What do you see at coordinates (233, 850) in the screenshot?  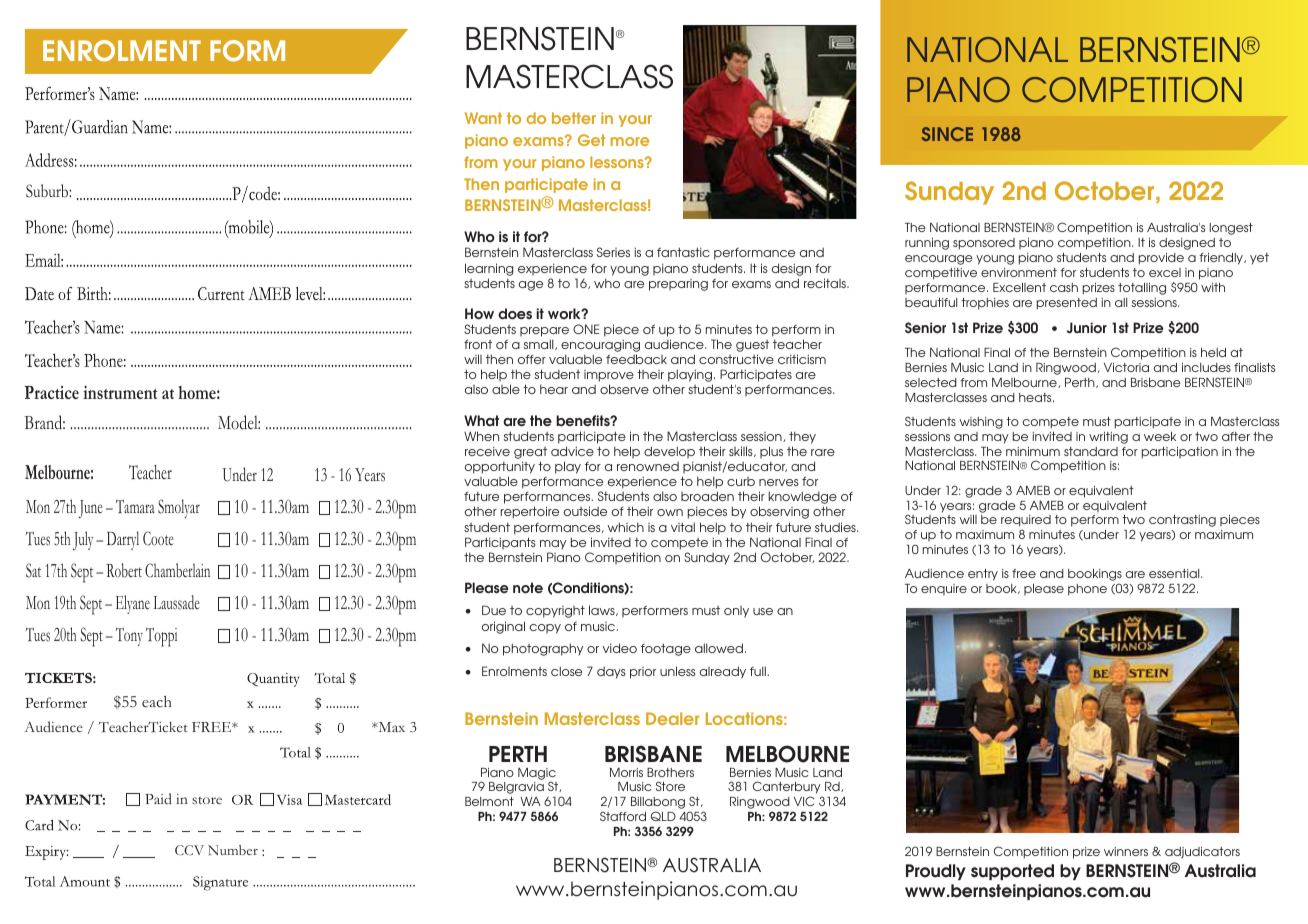 I see `Number` at bounding box center [233, 850].
